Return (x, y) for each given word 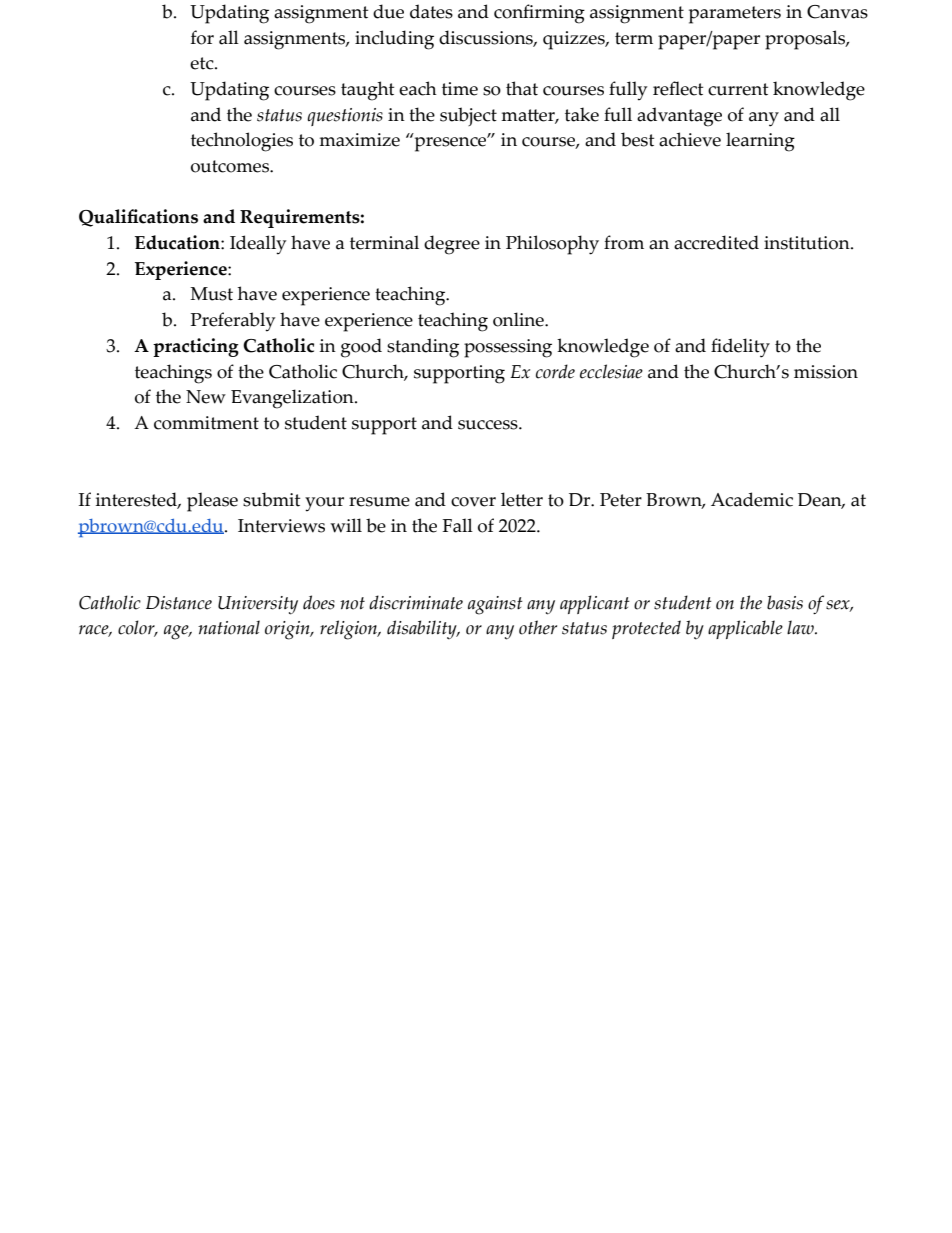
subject (468, 116)
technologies (242, 142)
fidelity (740, 348)
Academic (752, 499)
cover (473, 502)
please (212, 502)
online (519, 319)
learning (760, 142)
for (202, 37)
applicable (745, 629)
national (229, 627)
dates (431, 11)
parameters (735, 15)
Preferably (233, 322)
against (495, 605)
